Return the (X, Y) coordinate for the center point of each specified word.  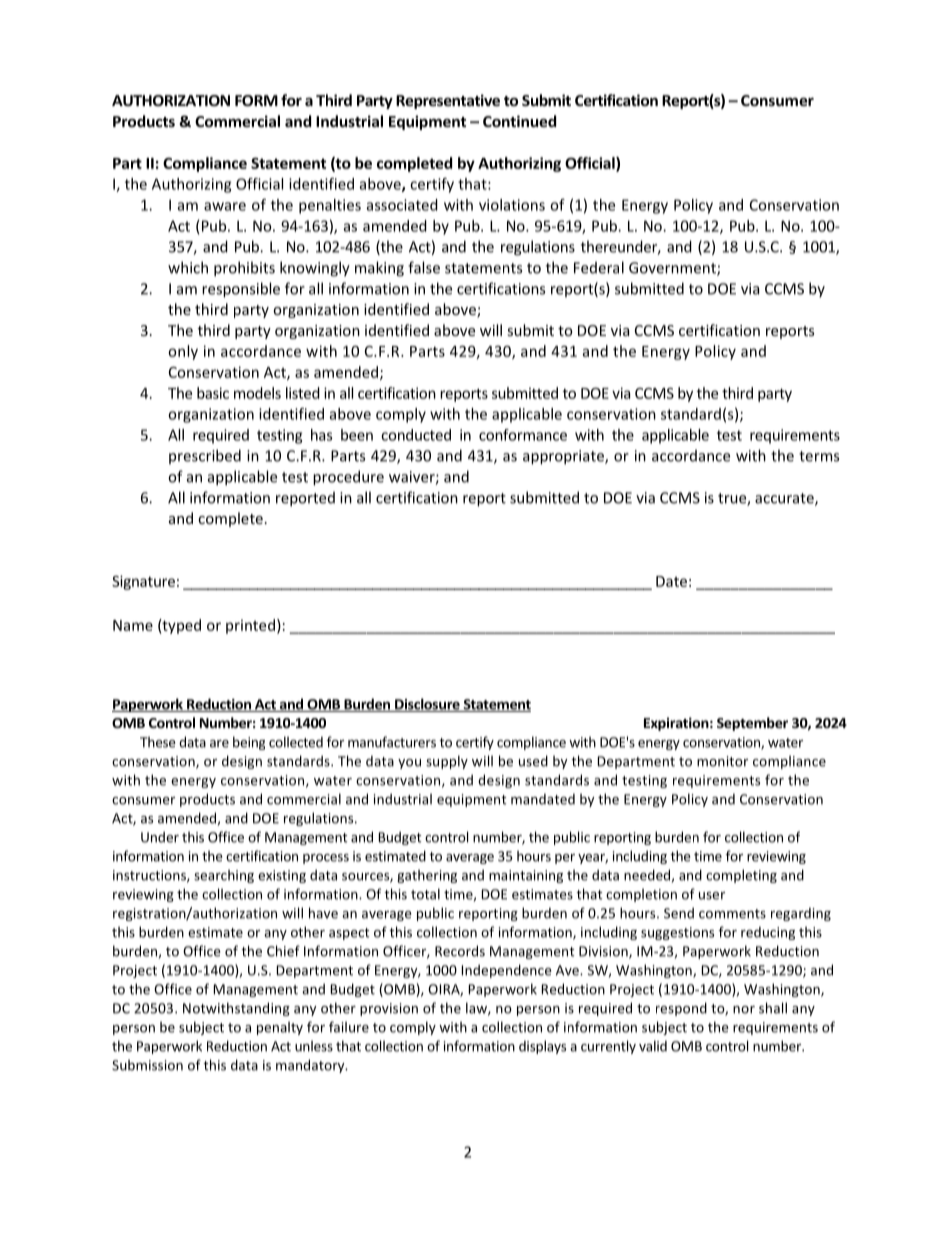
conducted (416, 435)
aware (225, 206)
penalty (280, 1028)
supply (447, 762)
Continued (519, 121)
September (752, 724)
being (249, 743)
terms (819, 456)
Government (673, 269)
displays (542, 1047)
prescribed (205, 456)
